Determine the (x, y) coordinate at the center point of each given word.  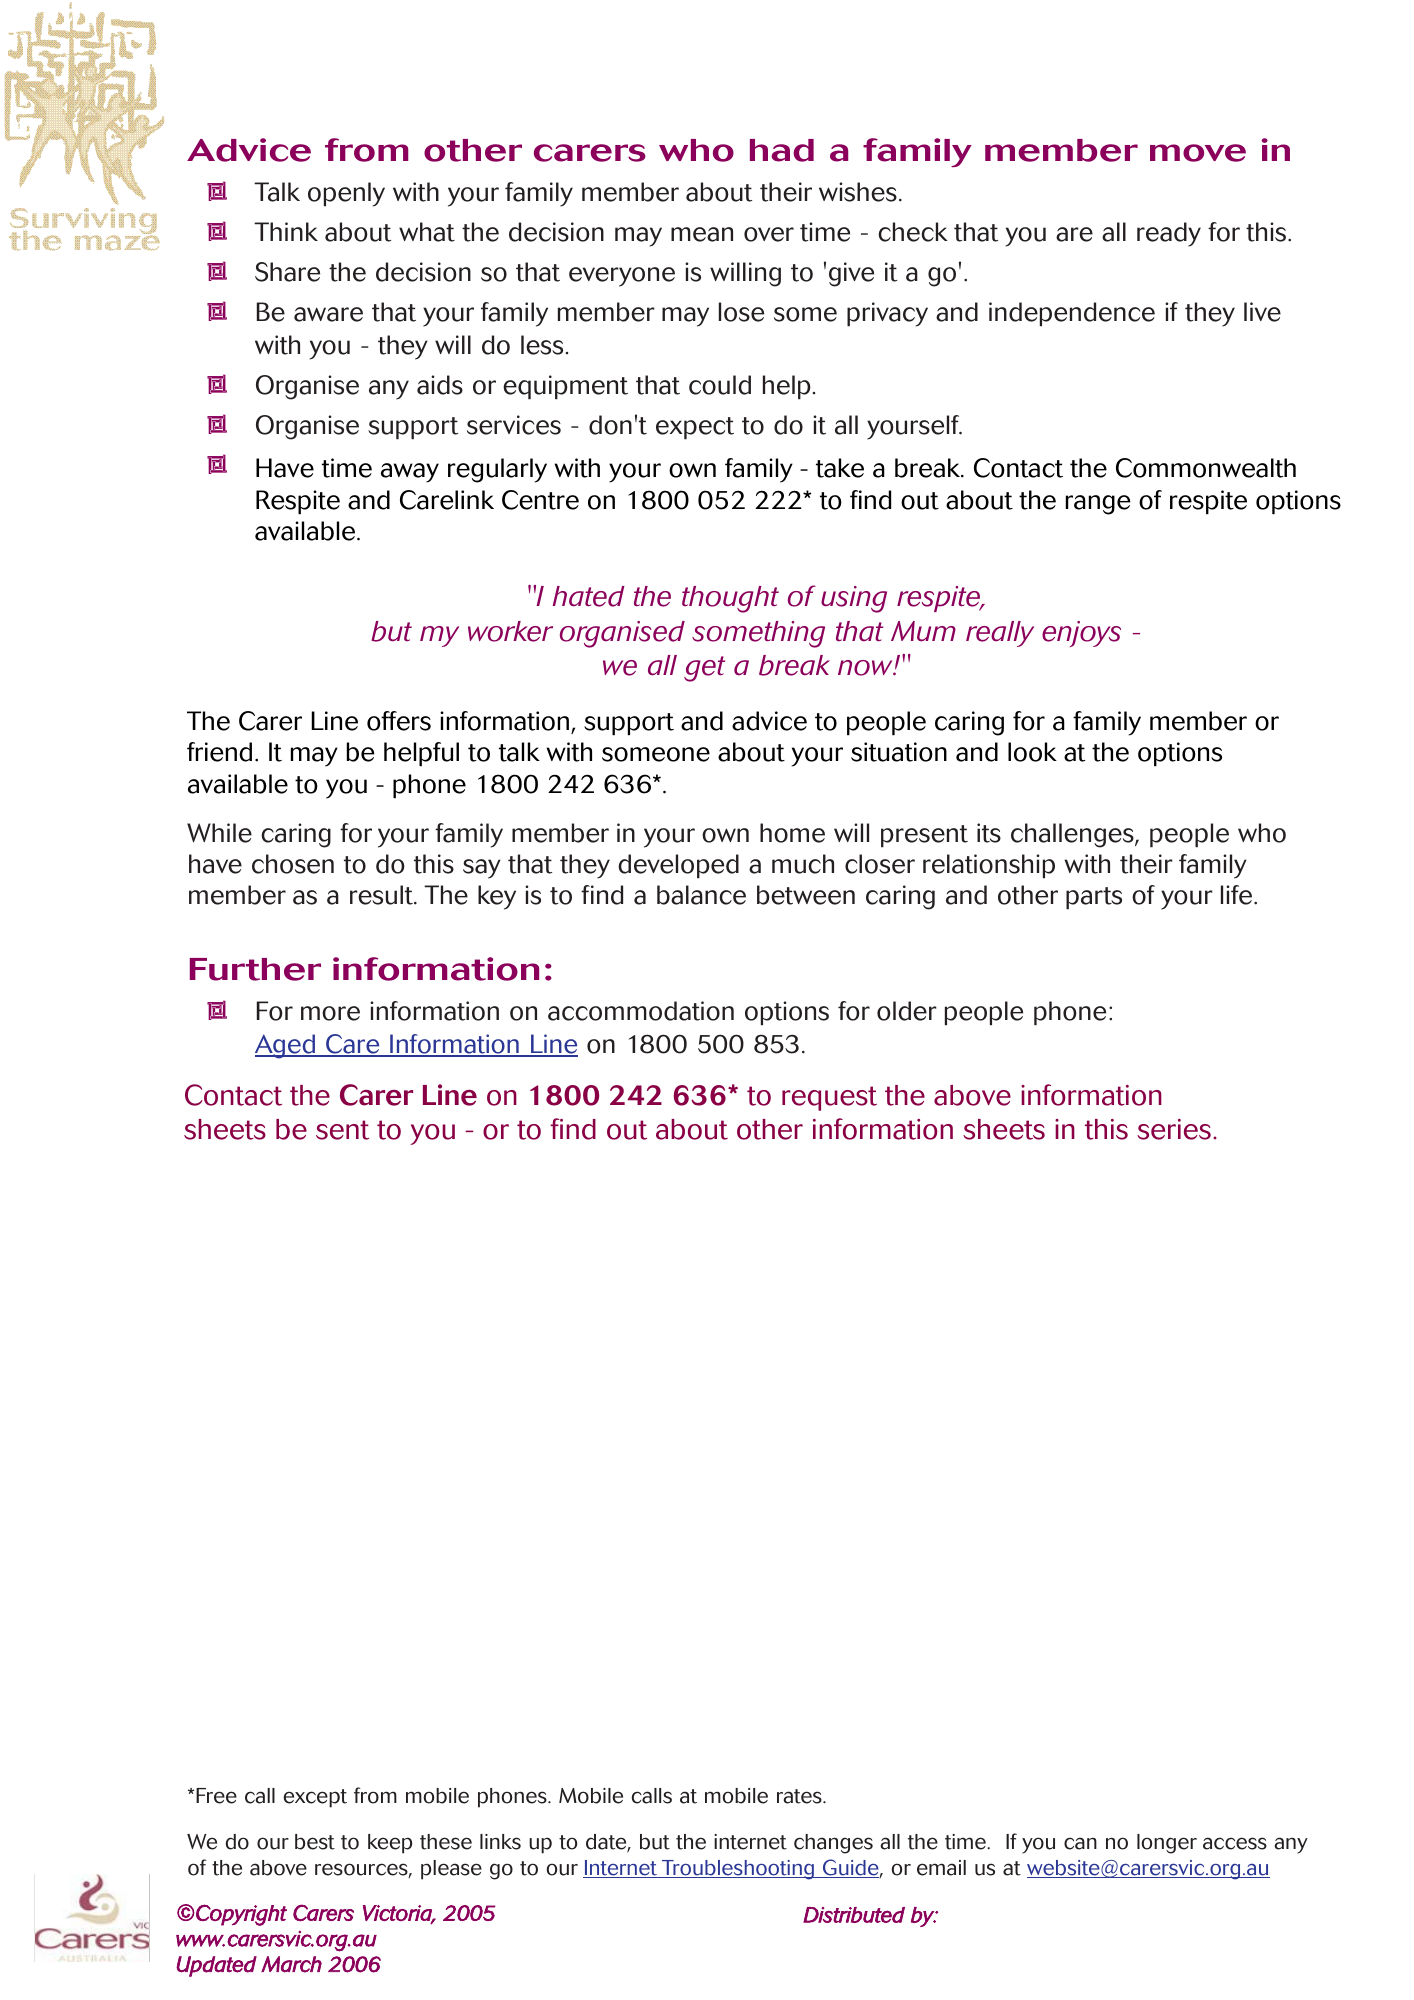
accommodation (641, 1011)
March (291, 1964)
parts (1094, 898)
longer (1167, 1844)
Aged (286, 1046)
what (427, 232)
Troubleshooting (738, 1870)
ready (1169, 234)
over (769, 234)
